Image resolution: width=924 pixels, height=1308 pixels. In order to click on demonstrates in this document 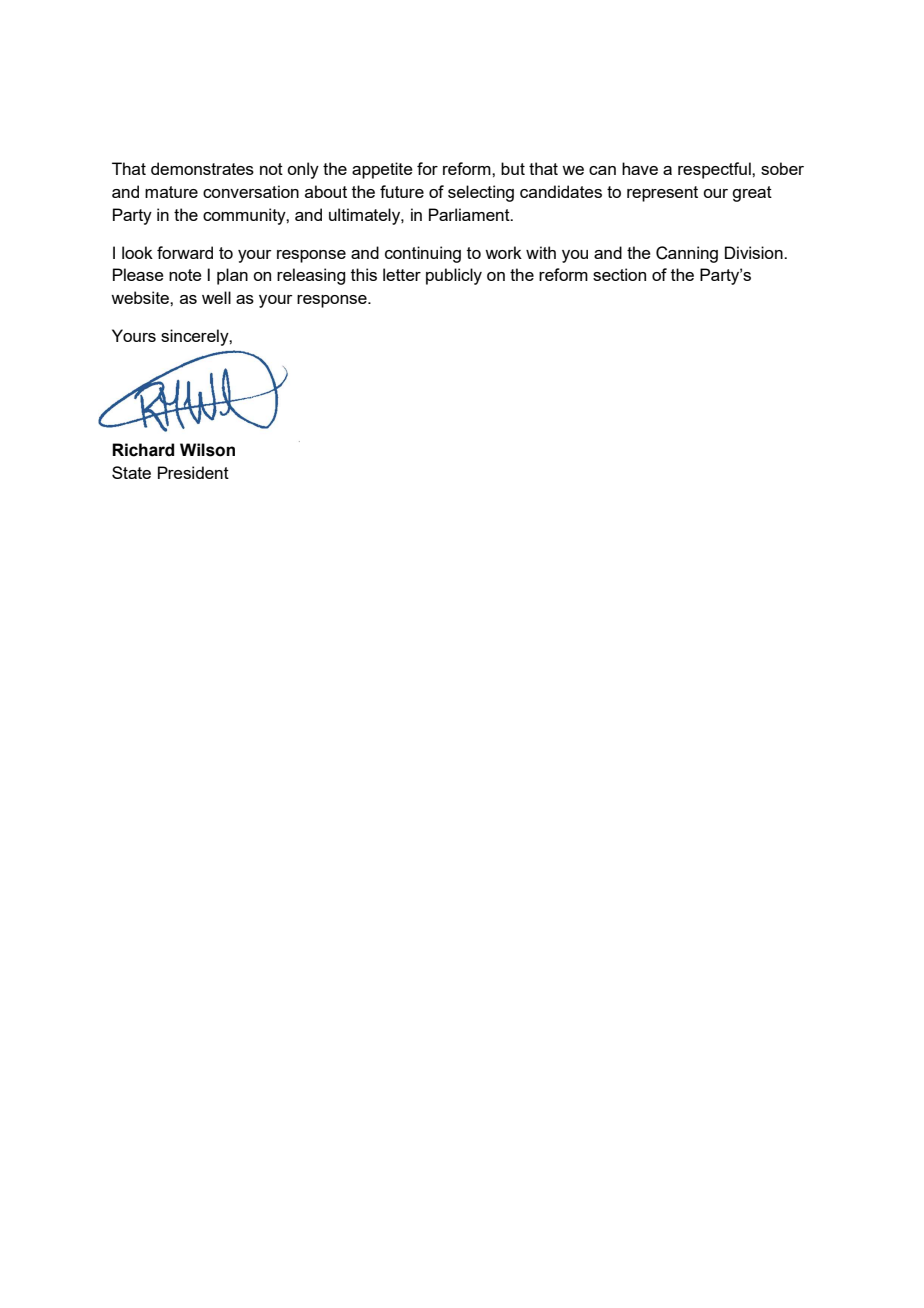, I will do `click(202, 168)`.
